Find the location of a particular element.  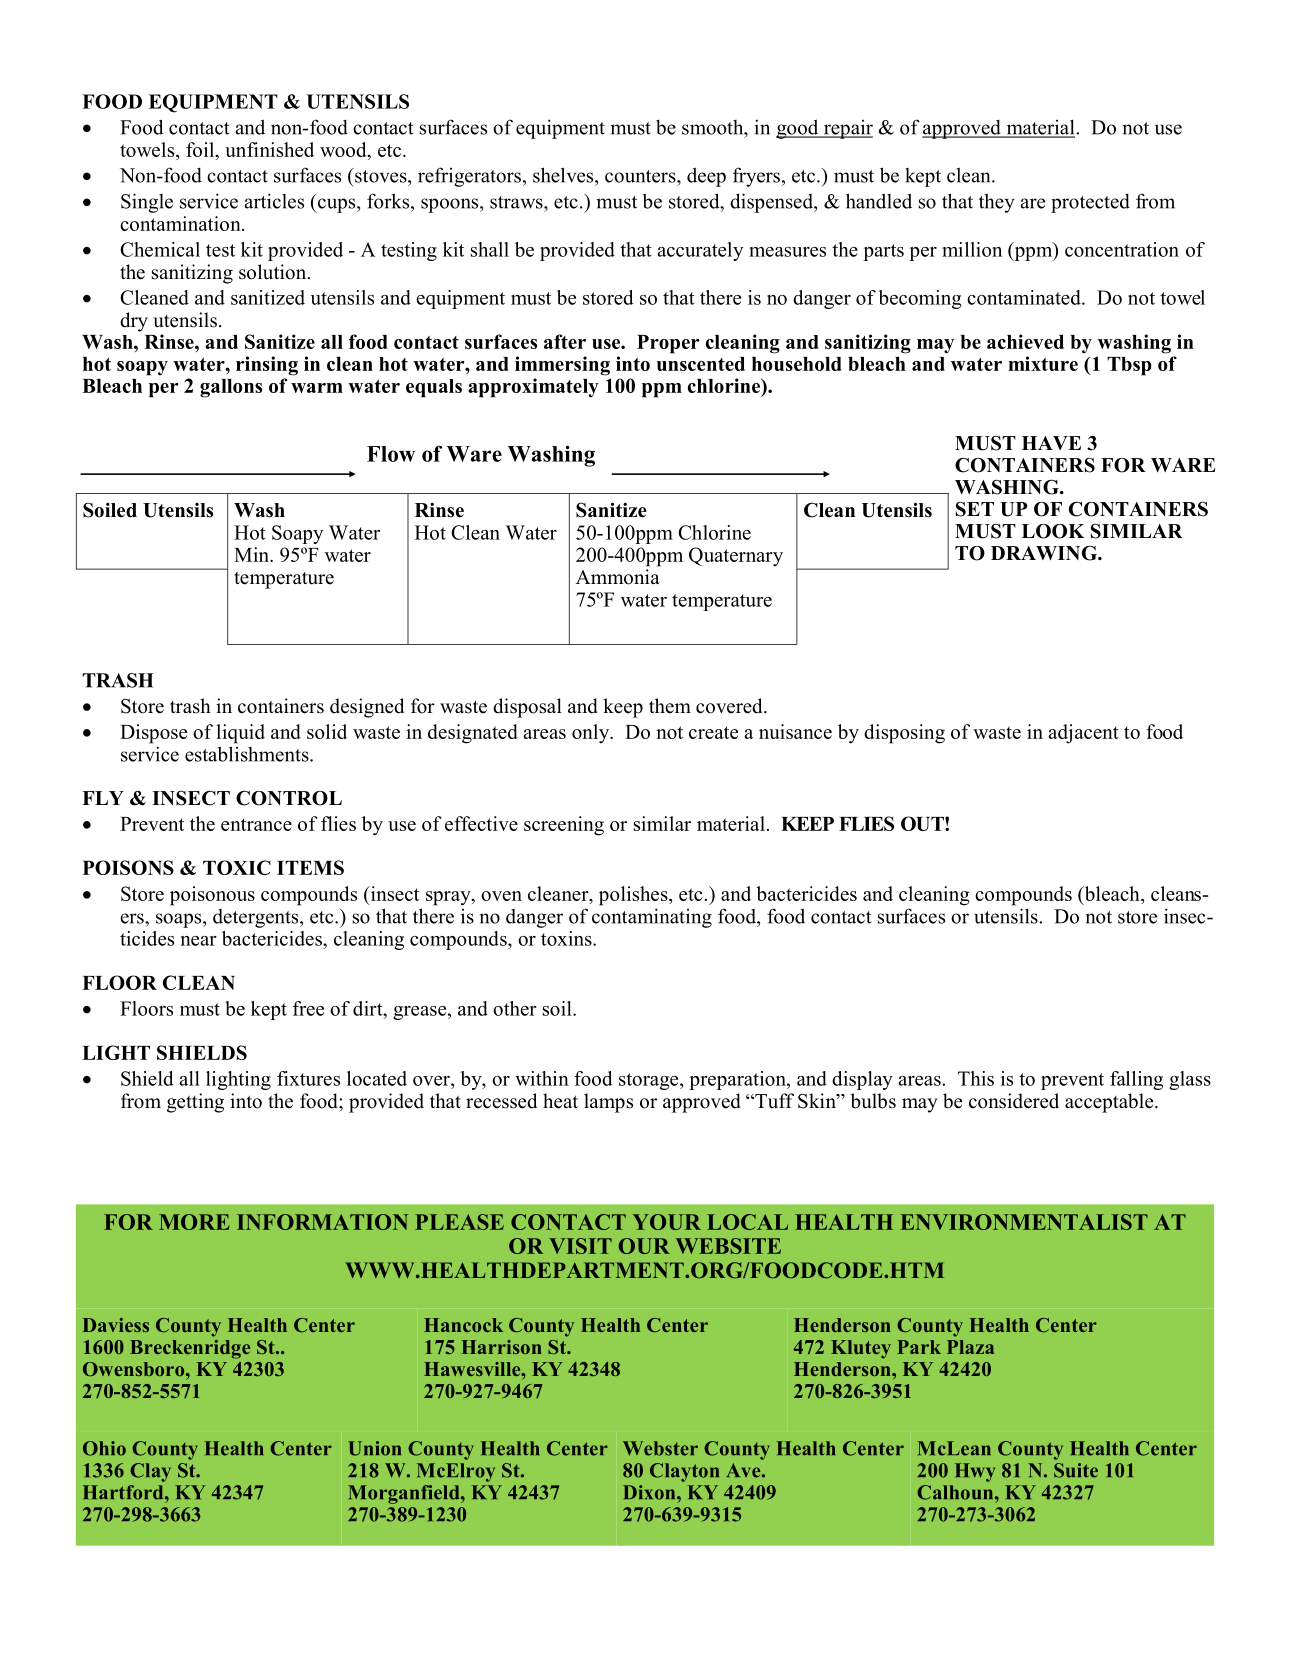

free is located at coordinates (308, 1008).
